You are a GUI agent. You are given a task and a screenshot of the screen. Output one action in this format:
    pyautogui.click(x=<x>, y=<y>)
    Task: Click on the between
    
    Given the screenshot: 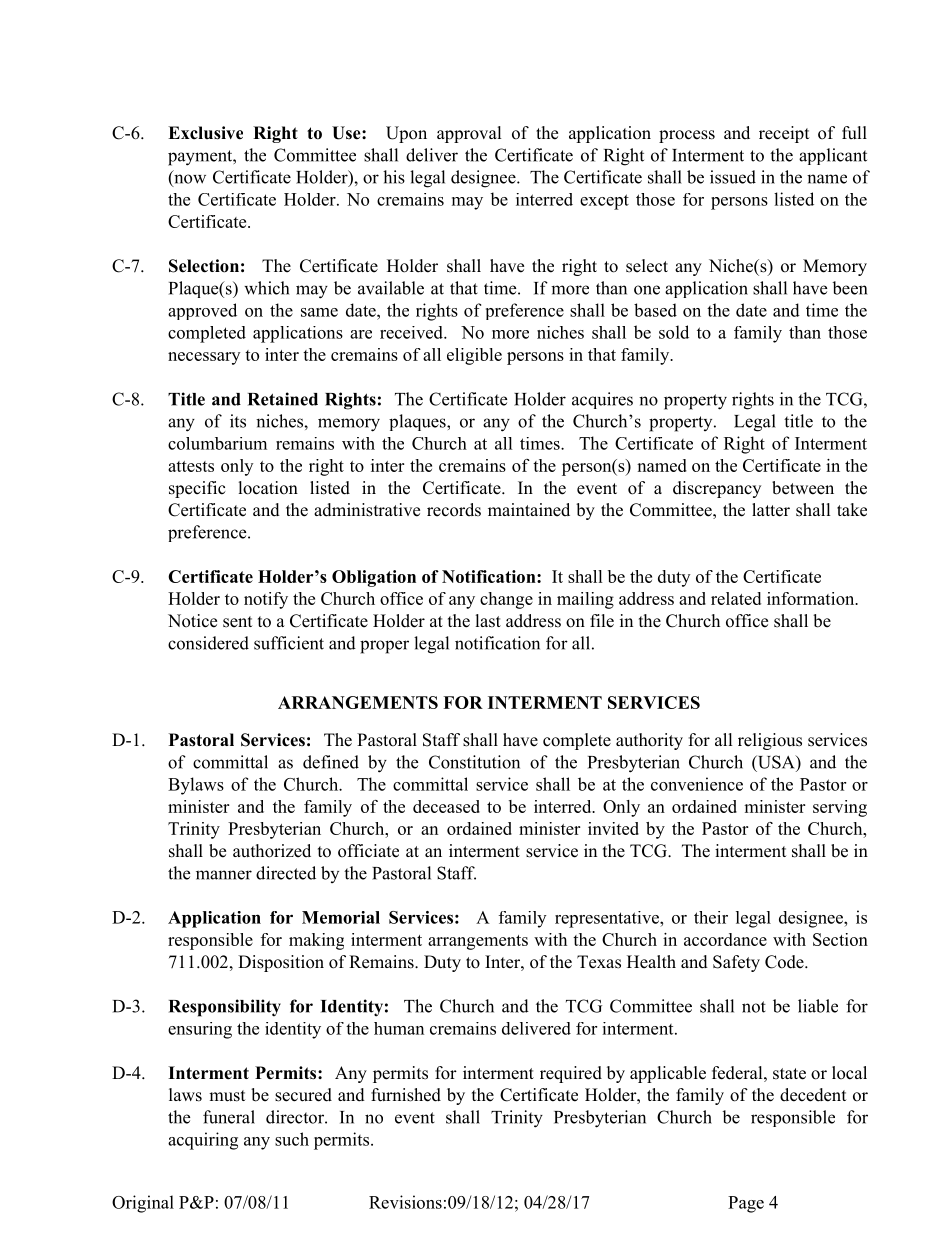 What is the action you would take?
    pyautogui.click(x=803, y=488)
